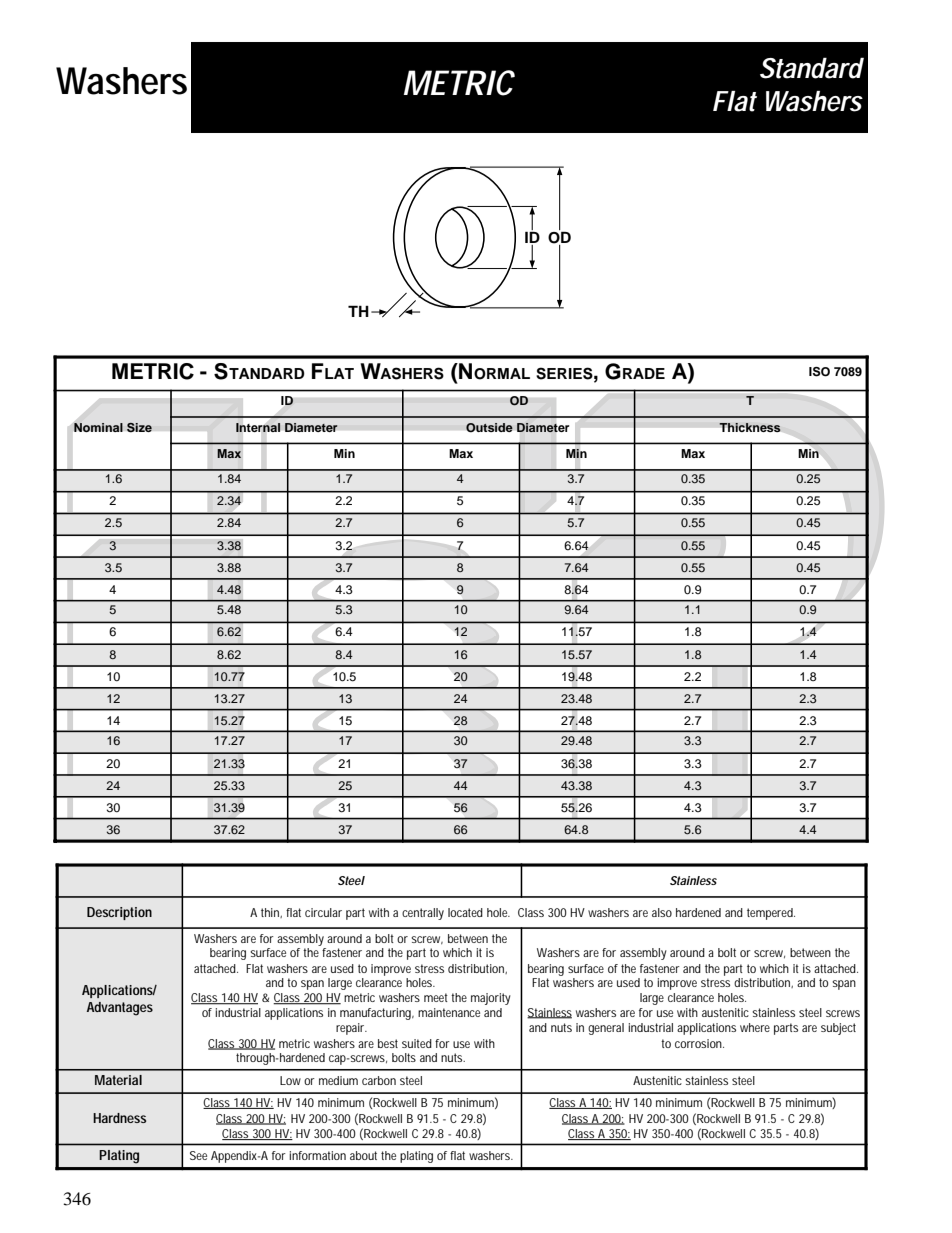  Describe the element at coordinates (771, 914) in the document. I see `tempered` at that location.
